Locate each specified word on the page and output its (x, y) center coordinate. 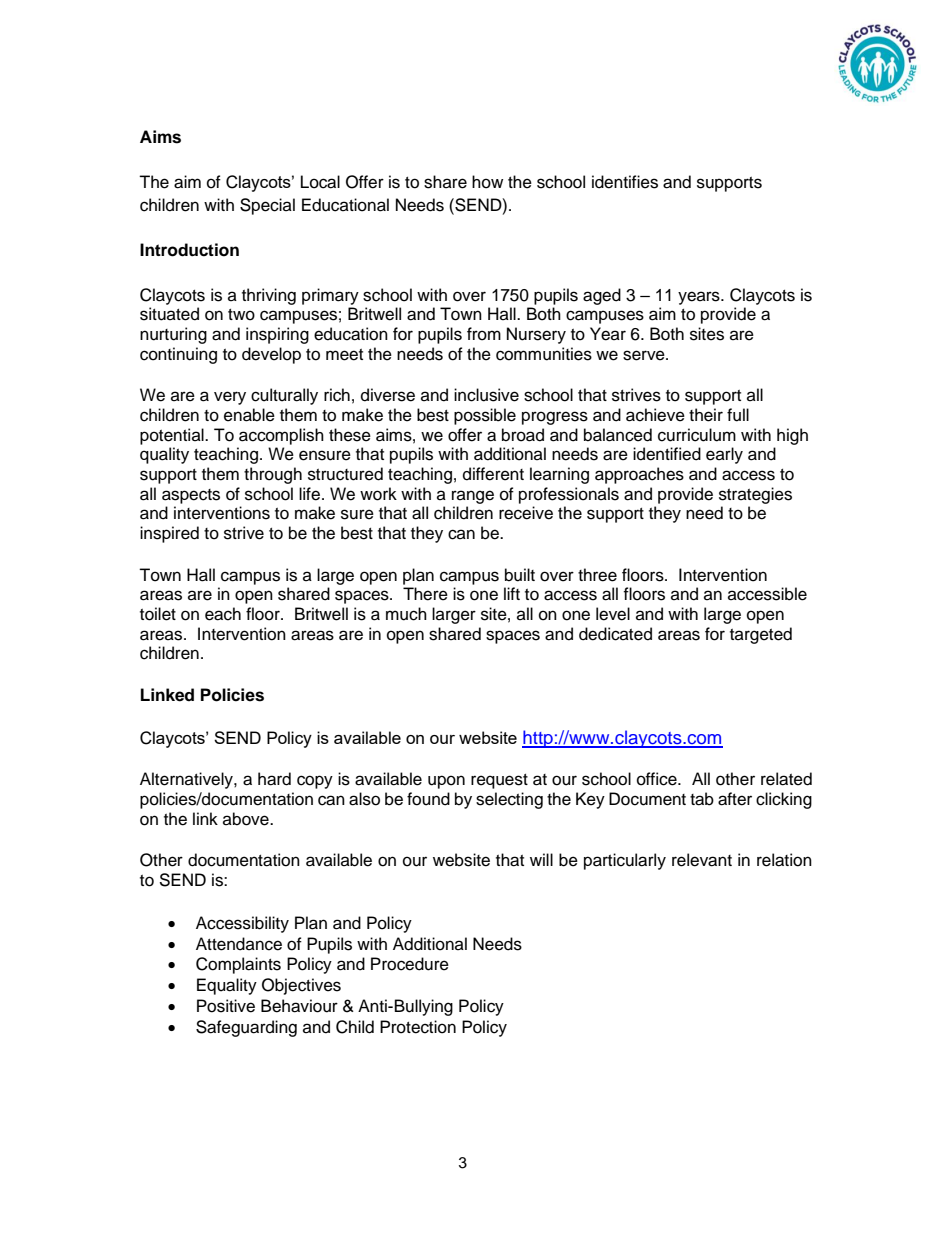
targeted (761, 635)
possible (485, 416)
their (706, 415)
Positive (226, 1006)
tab (702, 799)
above (247, 819)
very (230, 398)
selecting (509, 800)
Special (267, 206)
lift (512, 593)
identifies (625, 182)
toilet (158, 614)
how (487, 182)
